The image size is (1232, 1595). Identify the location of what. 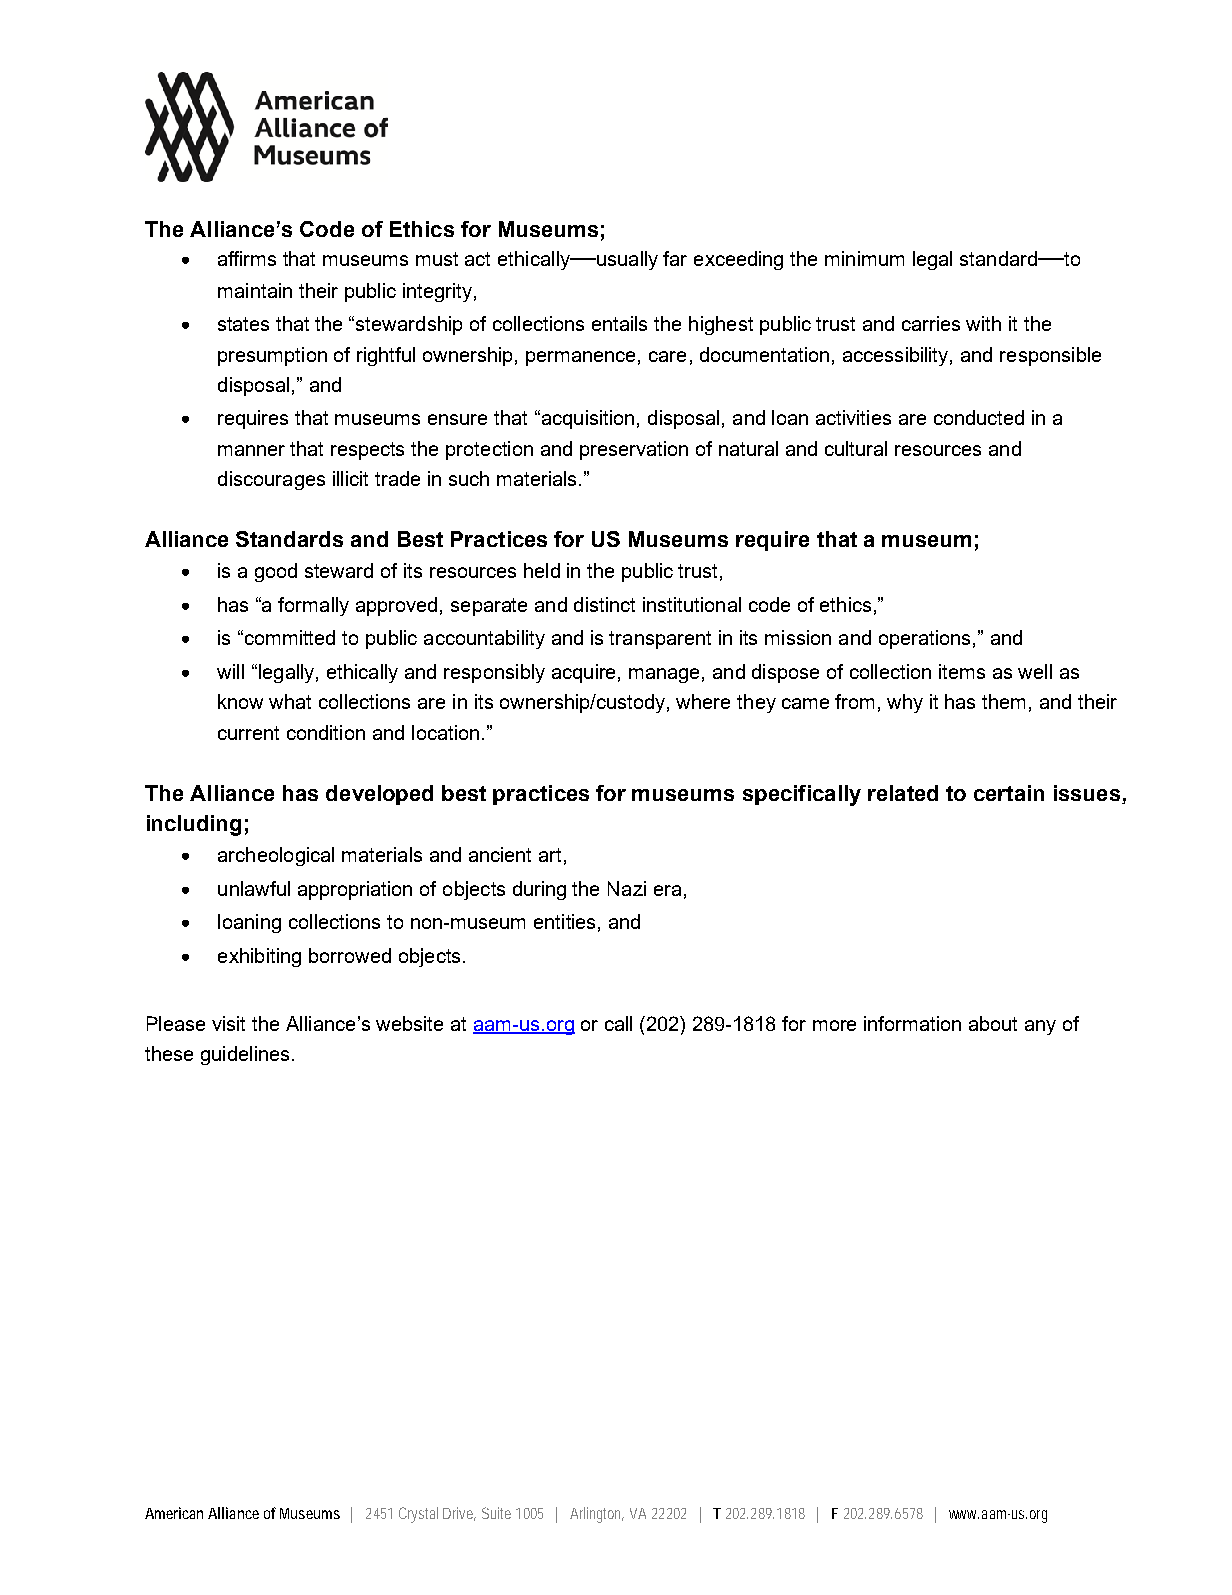
(290, 701).
